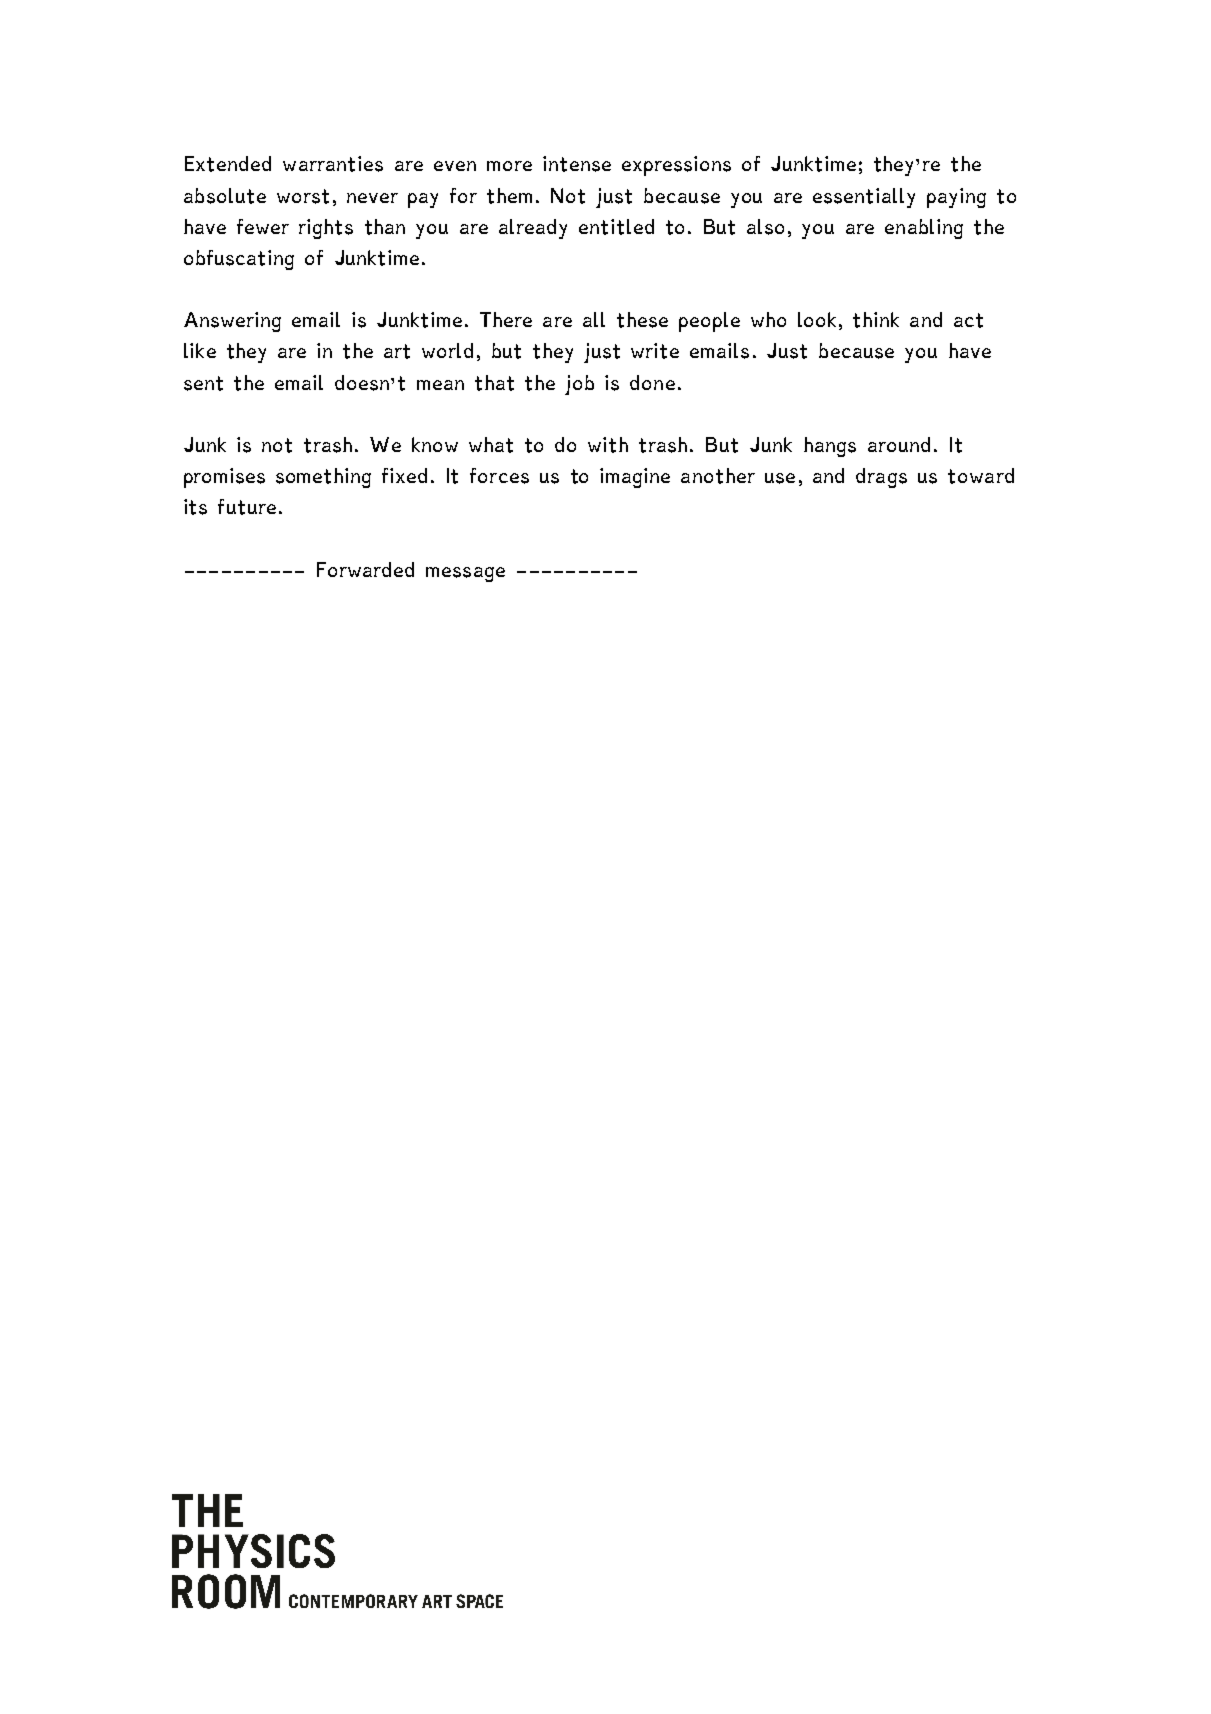  Describe the element at coordinates (365, 569) in the document. I see `Forwarded` at that location.
